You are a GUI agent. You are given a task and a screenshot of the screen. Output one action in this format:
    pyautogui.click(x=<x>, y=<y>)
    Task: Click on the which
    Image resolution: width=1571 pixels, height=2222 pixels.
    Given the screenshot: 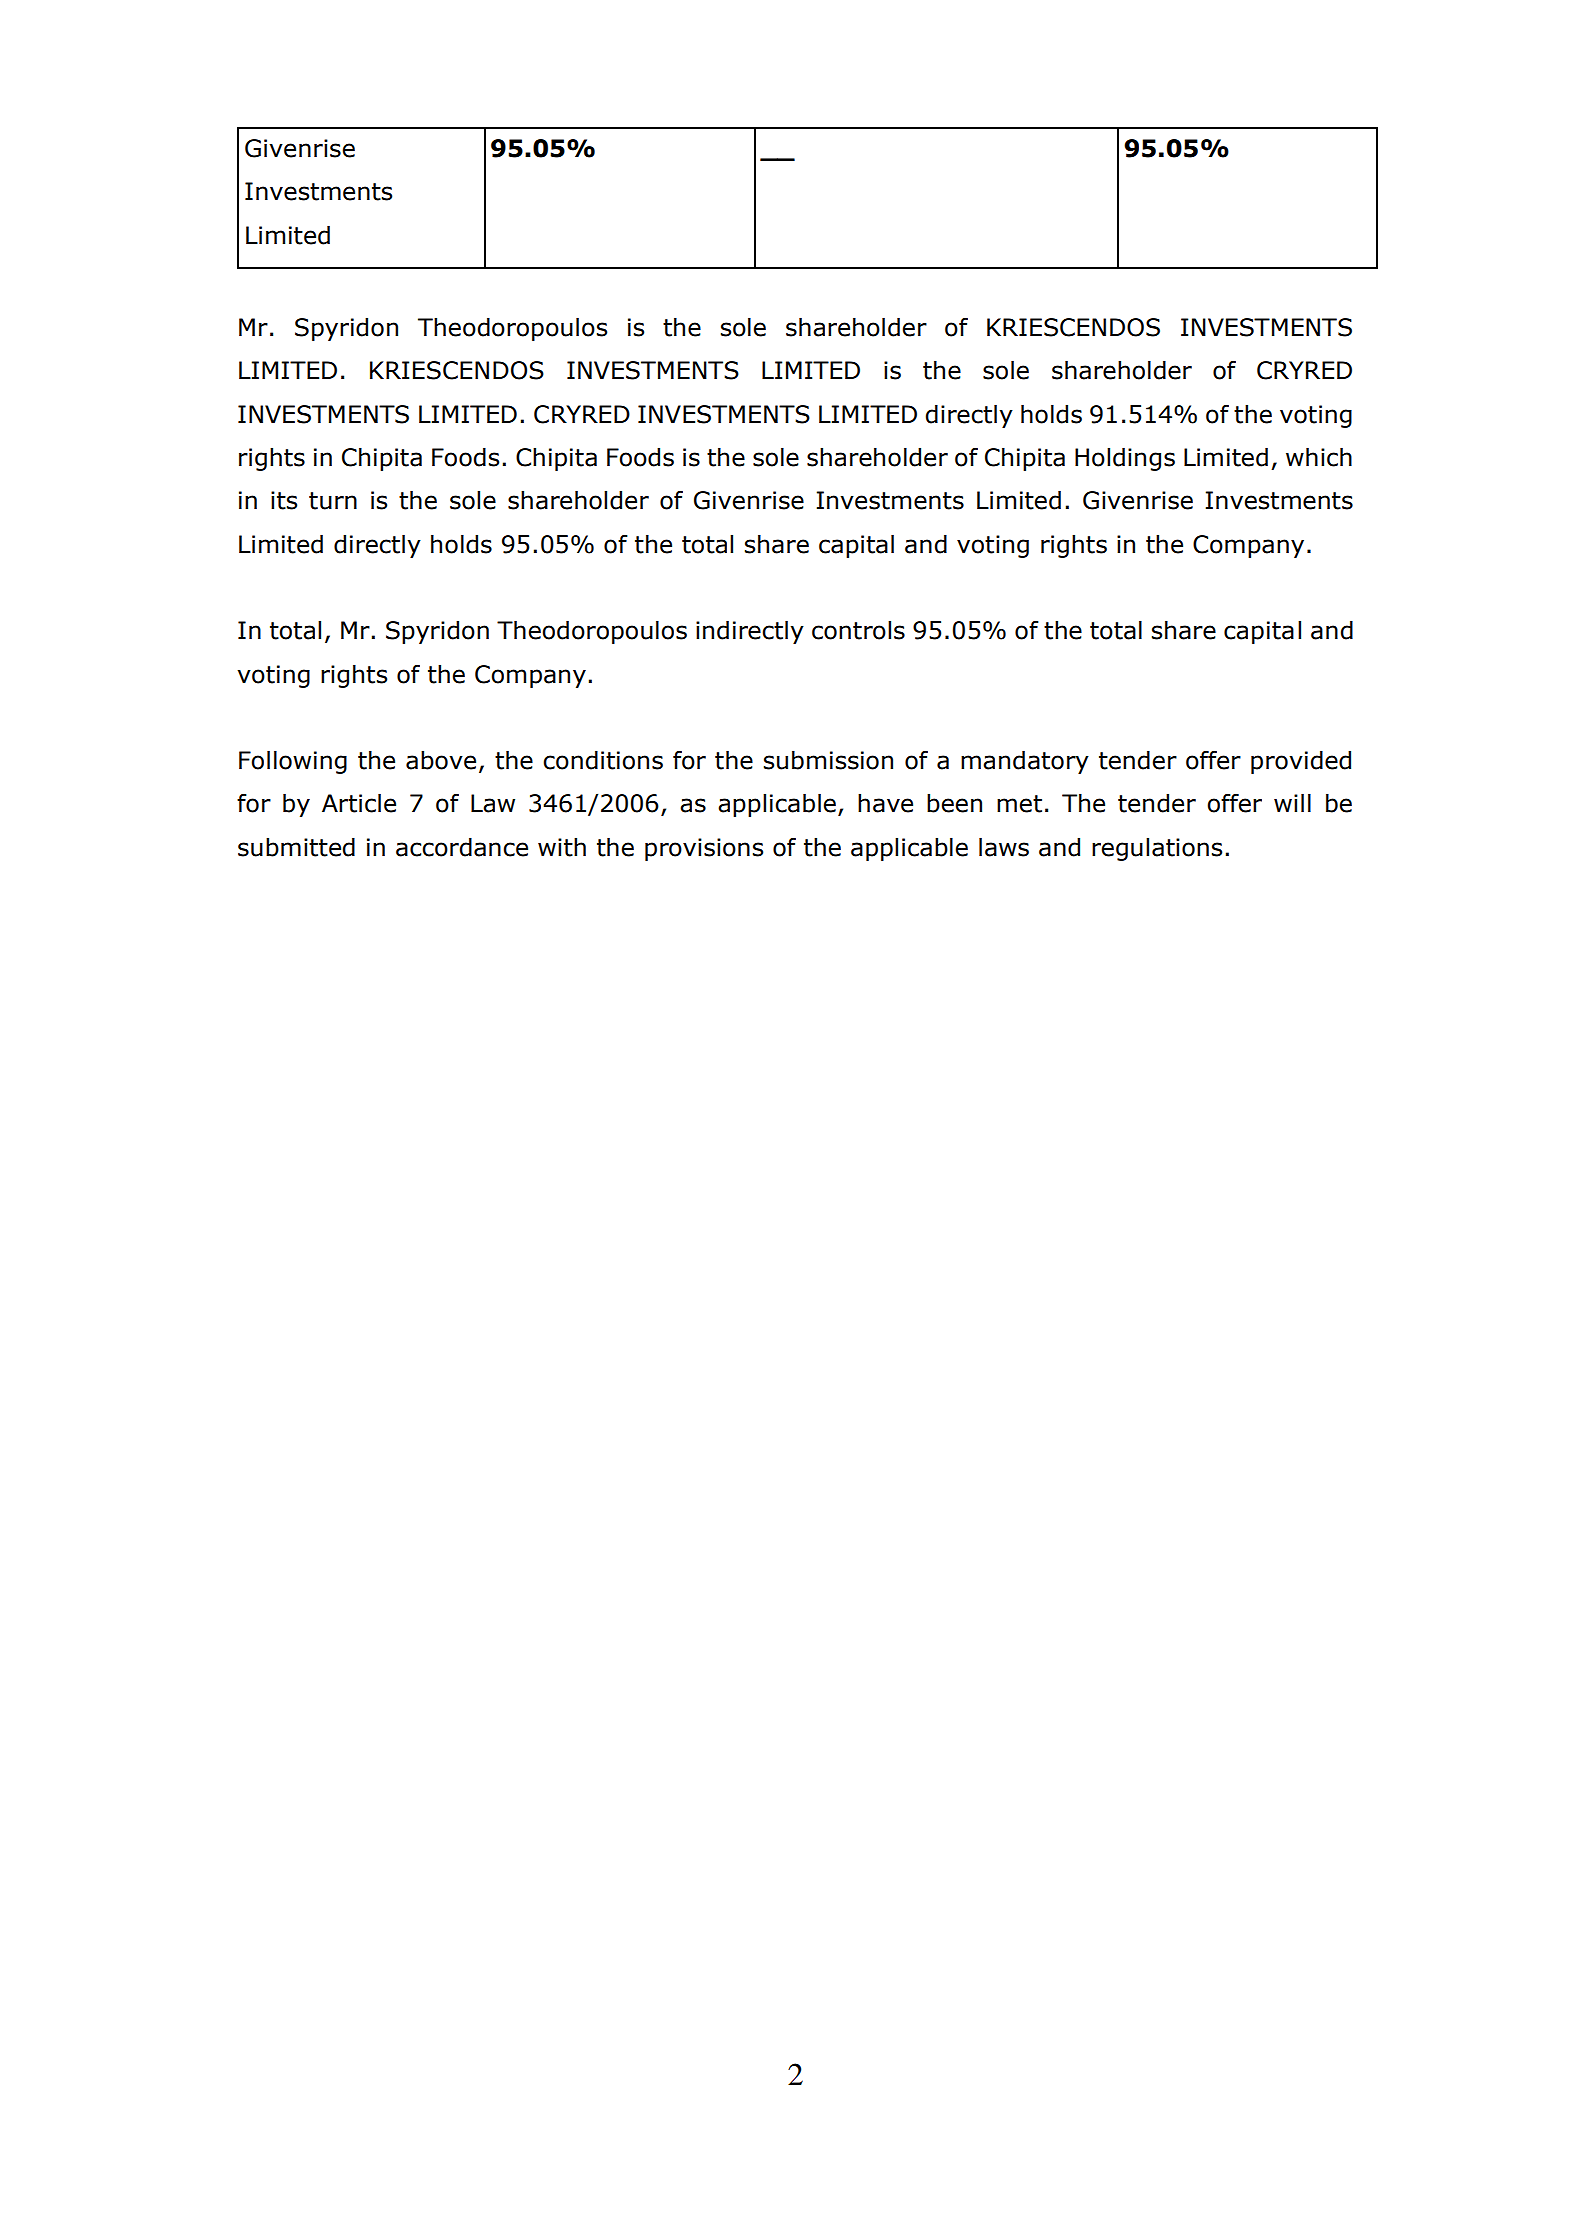 What is the action you would take?
    pyautogui.click(x=1319, y=457)
